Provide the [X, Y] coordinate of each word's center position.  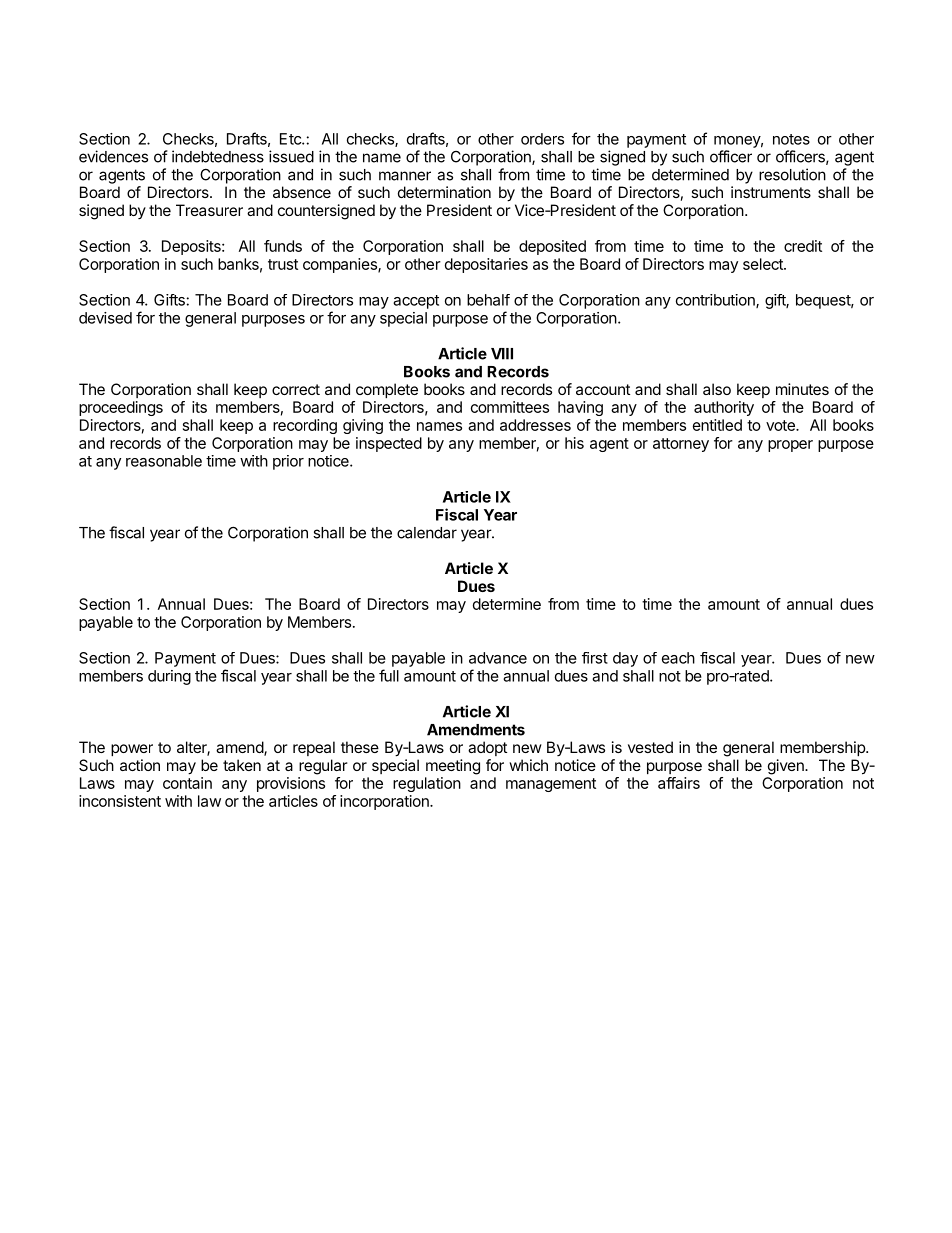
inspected [389, 444]
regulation [427, 784]
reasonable [164, 461]
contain [187, 783]
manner [405, 176]
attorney [681, 445]
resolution [792, 174]
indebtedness [218, 156]
